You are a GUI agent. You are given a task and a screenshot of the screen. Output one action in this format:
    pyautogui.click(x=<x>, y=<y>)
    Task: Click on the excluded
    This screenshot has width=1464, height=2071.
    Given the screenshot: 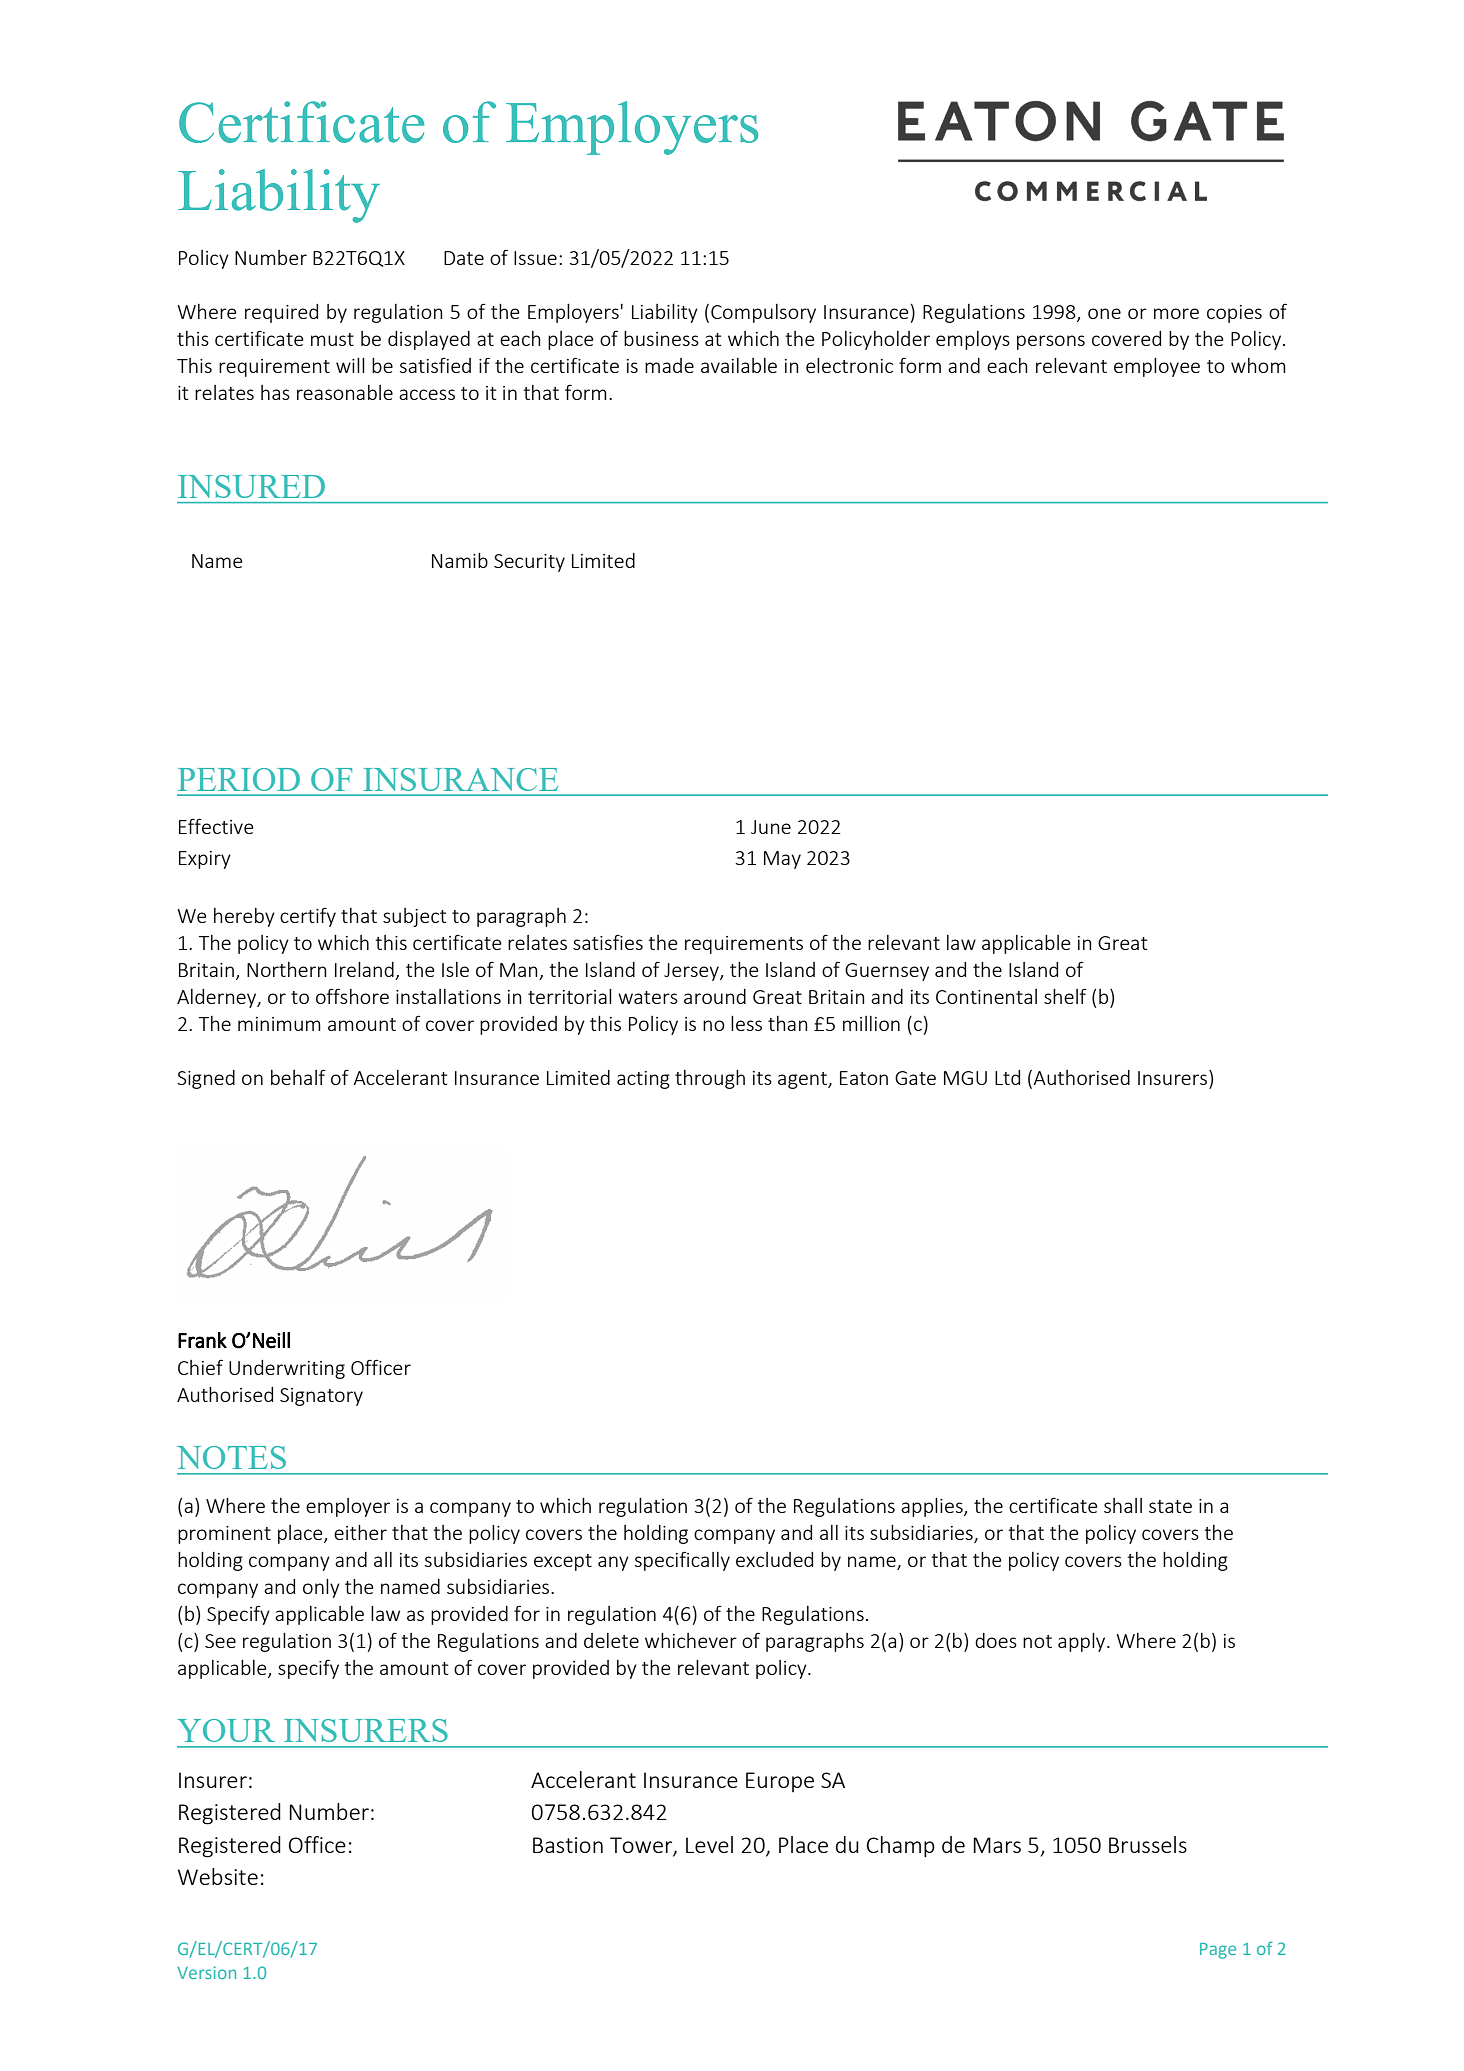 What is the action you would take?
    pyautogui.click(x=774, y=1559)
